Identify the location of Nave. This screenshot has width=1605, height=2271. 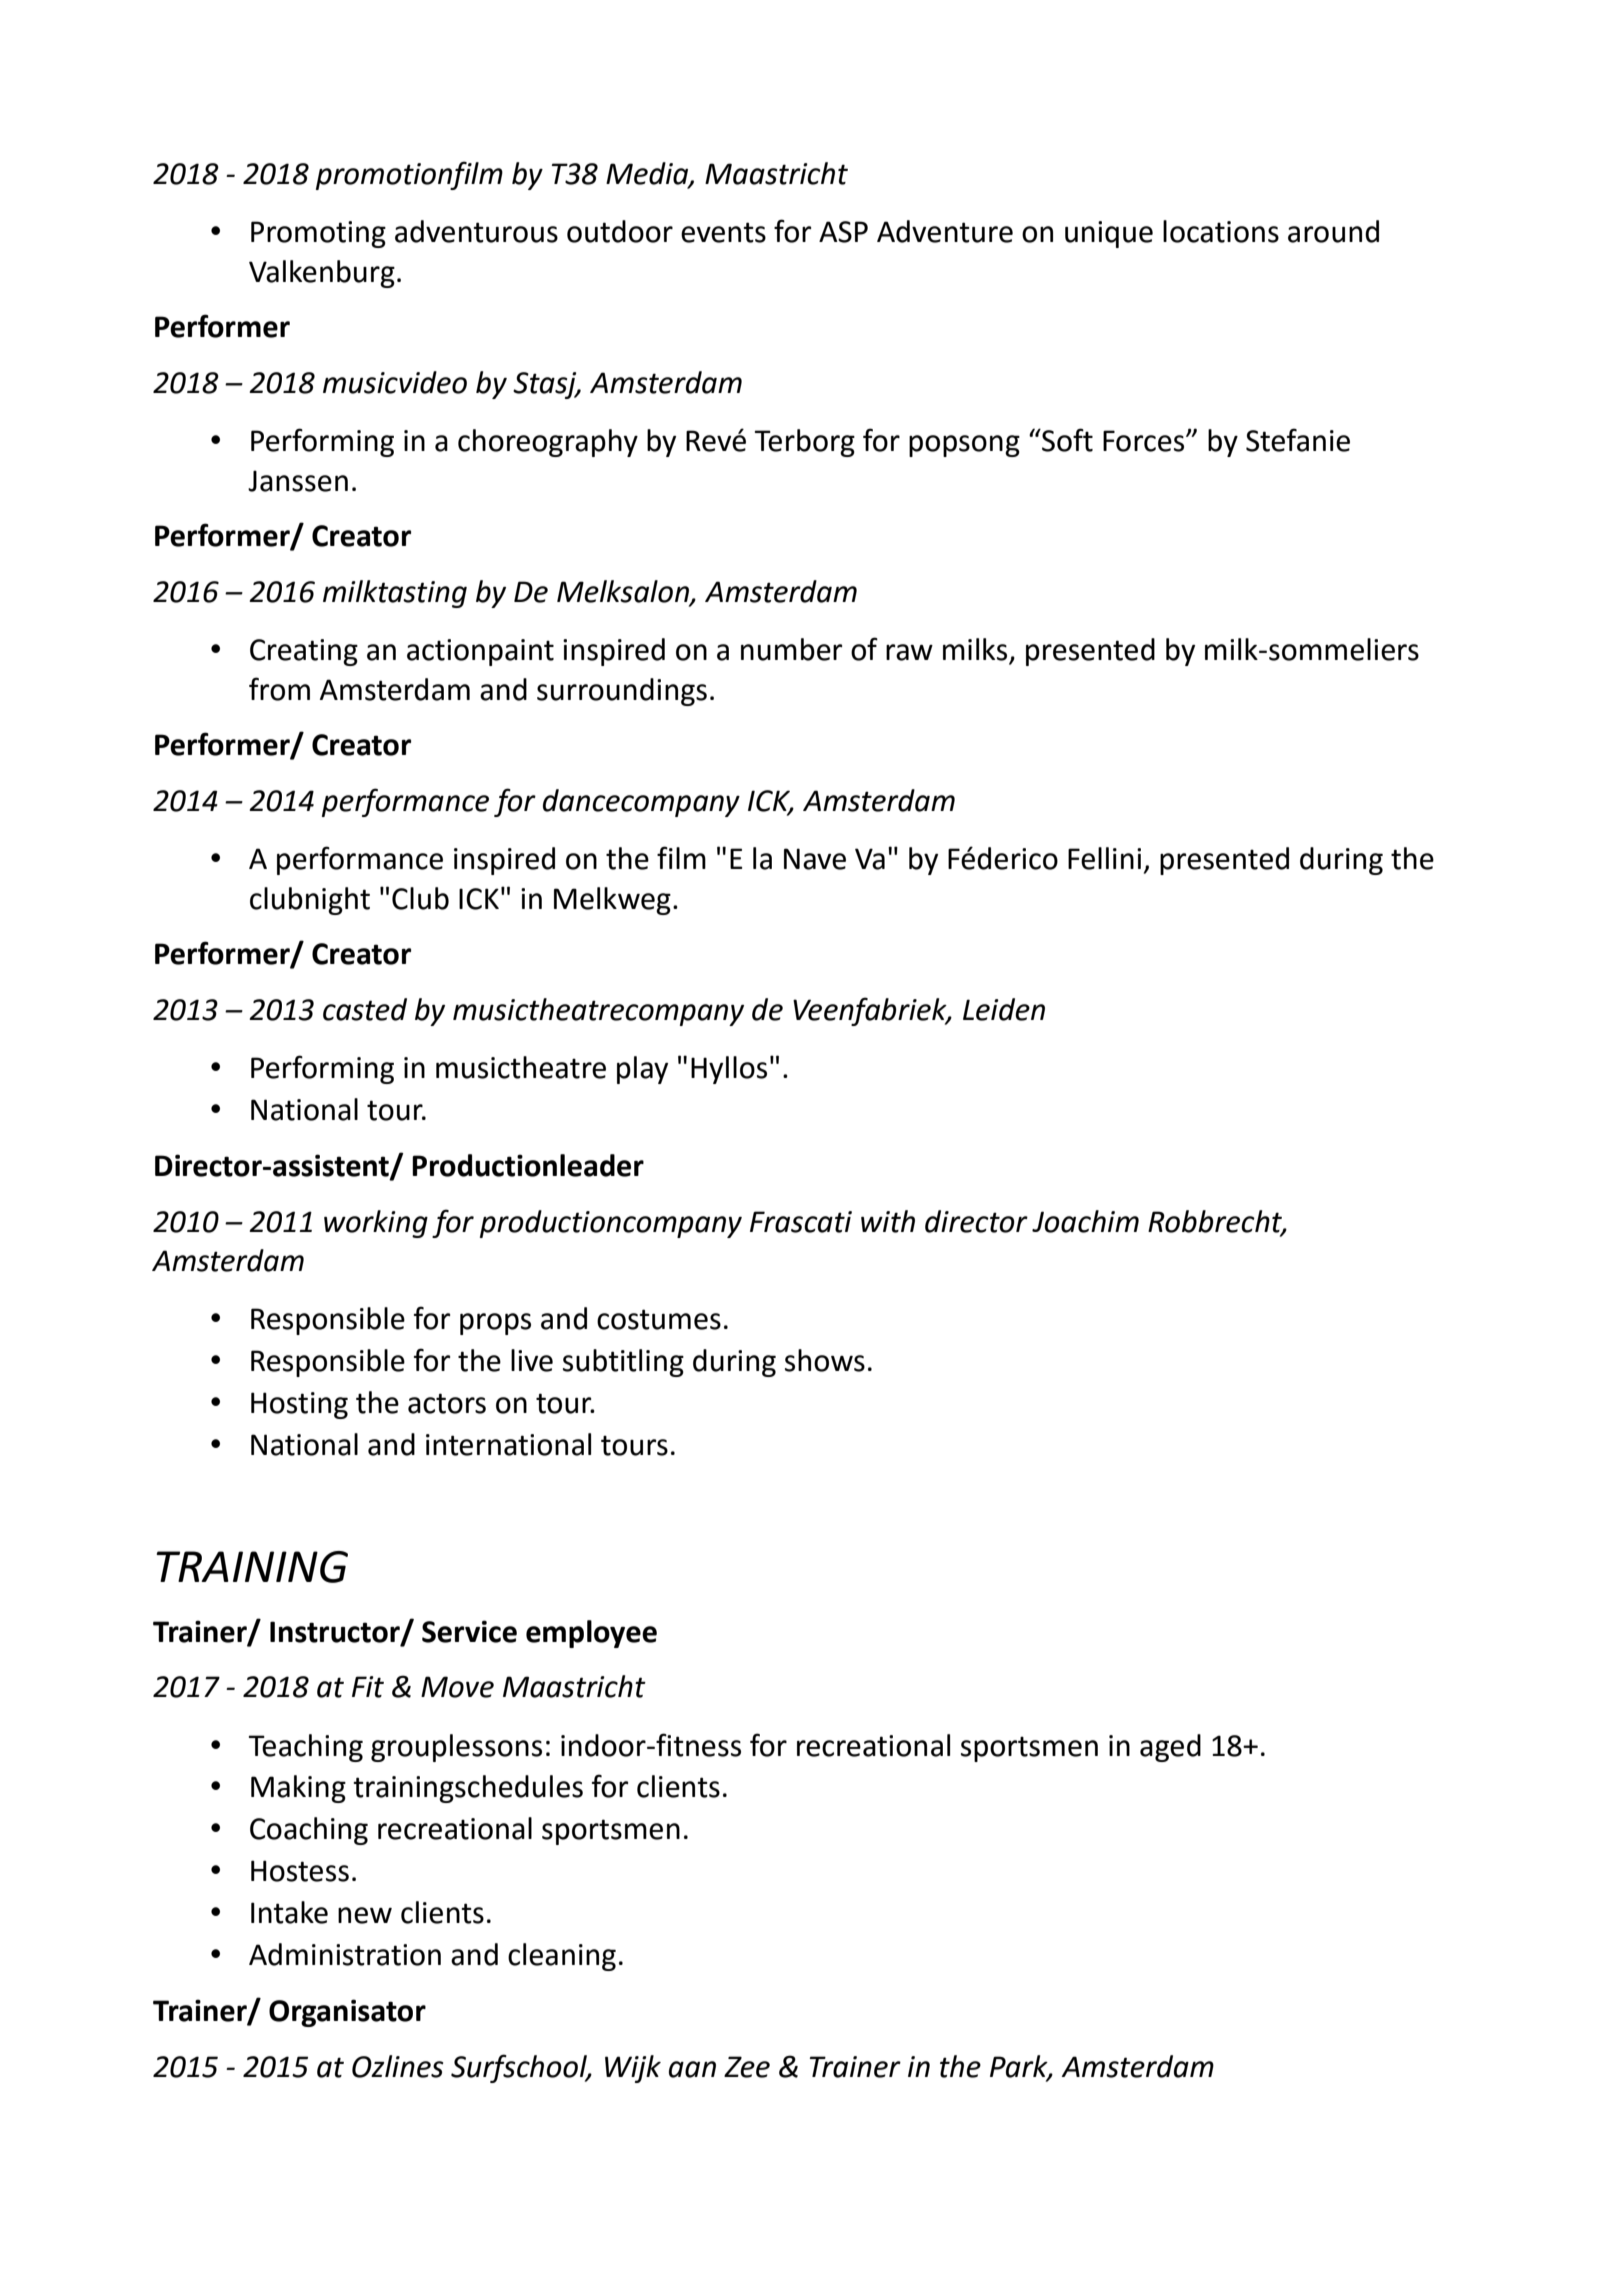
(815, 859).
